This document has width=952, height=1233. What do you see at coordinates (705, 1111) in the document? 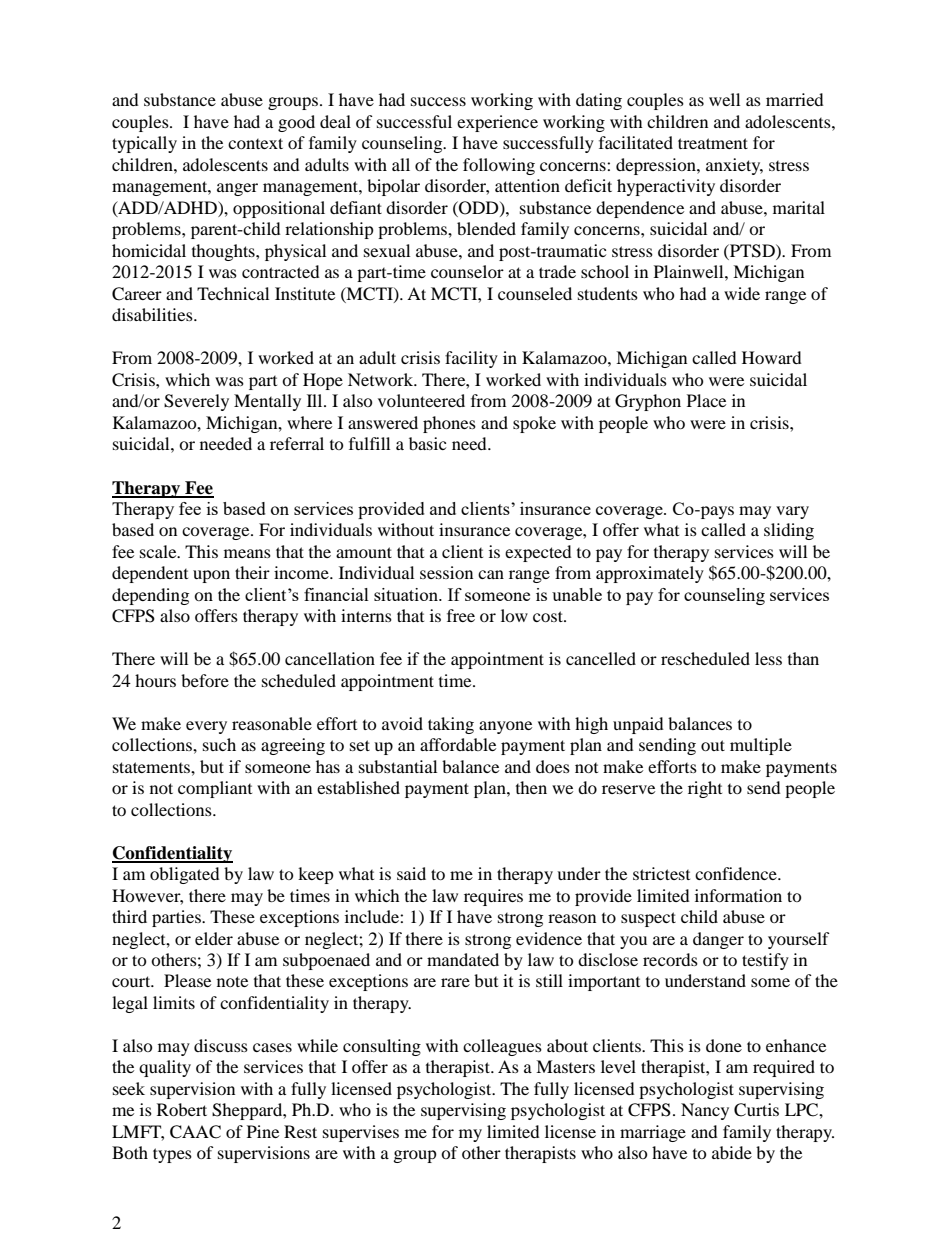
I see `Nancy` at bounding box center [705, 1111].
